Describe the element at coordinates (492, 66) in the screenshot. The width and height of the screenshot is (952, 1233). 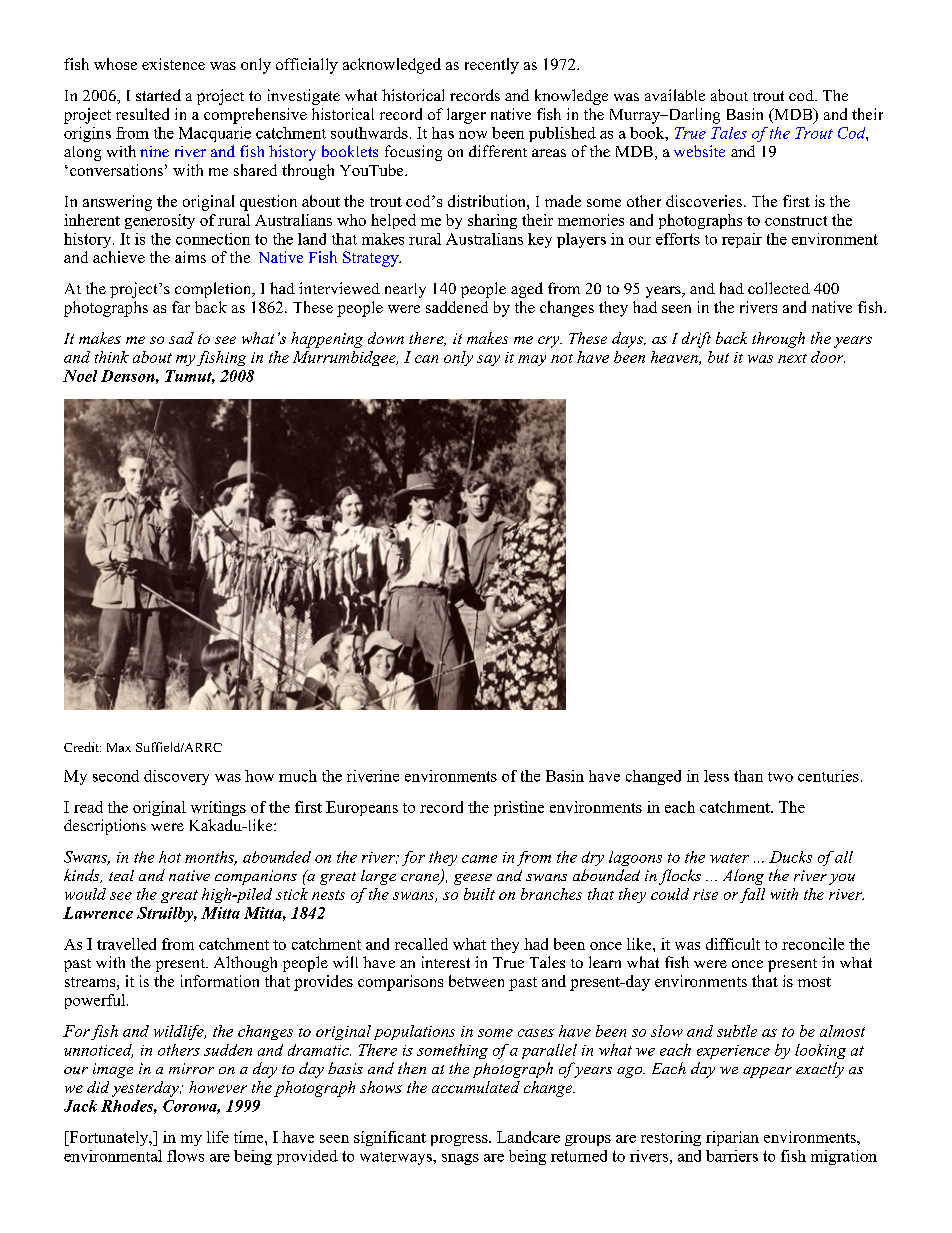
I see `recently` at that location.
